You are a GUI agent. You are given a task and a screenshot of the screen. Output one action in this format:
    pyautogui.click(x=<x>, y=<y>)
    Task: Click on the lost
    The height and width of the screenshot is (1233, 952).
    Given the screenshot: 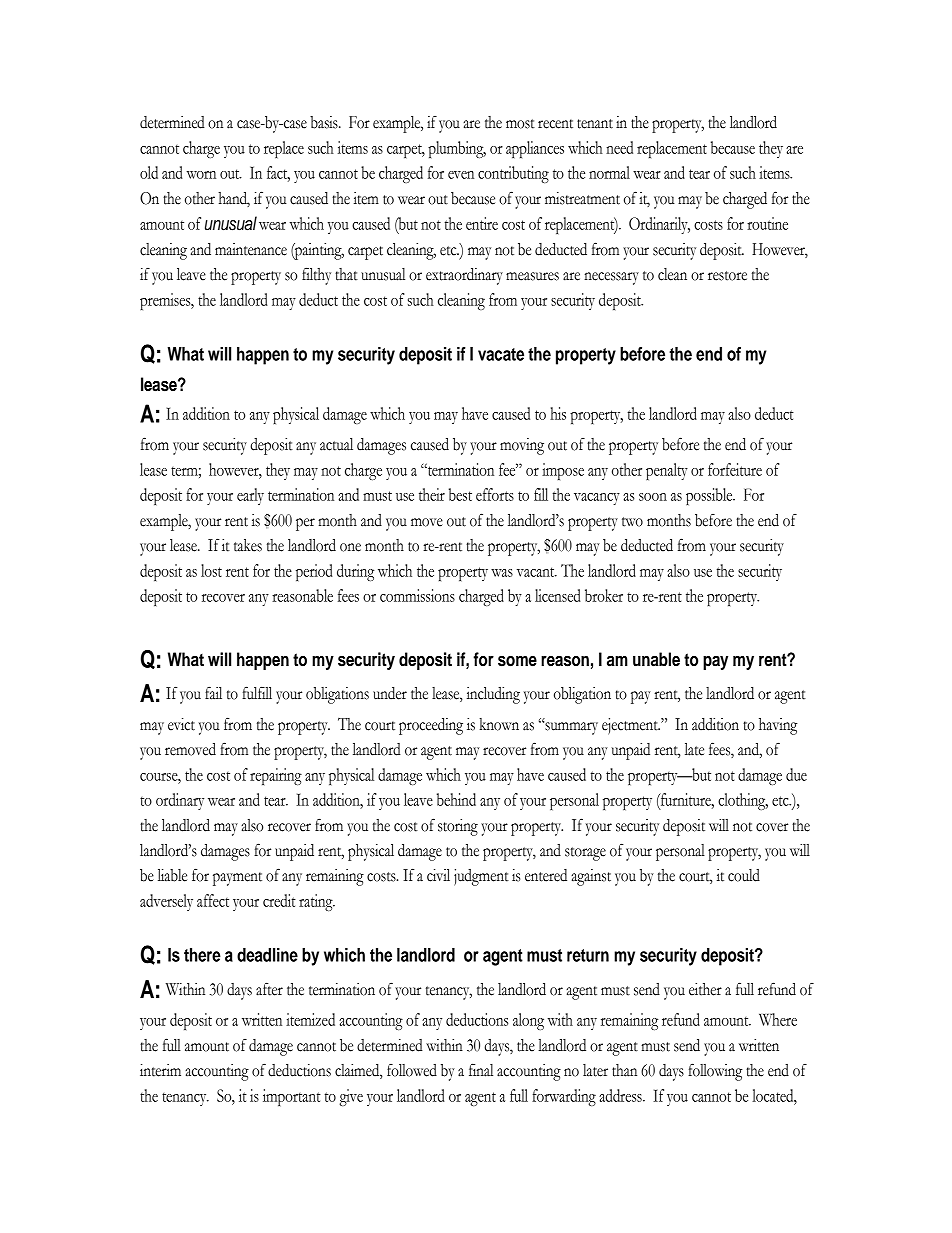 What is the action you would take?
    pyautogui.click(x=211, y=570)
